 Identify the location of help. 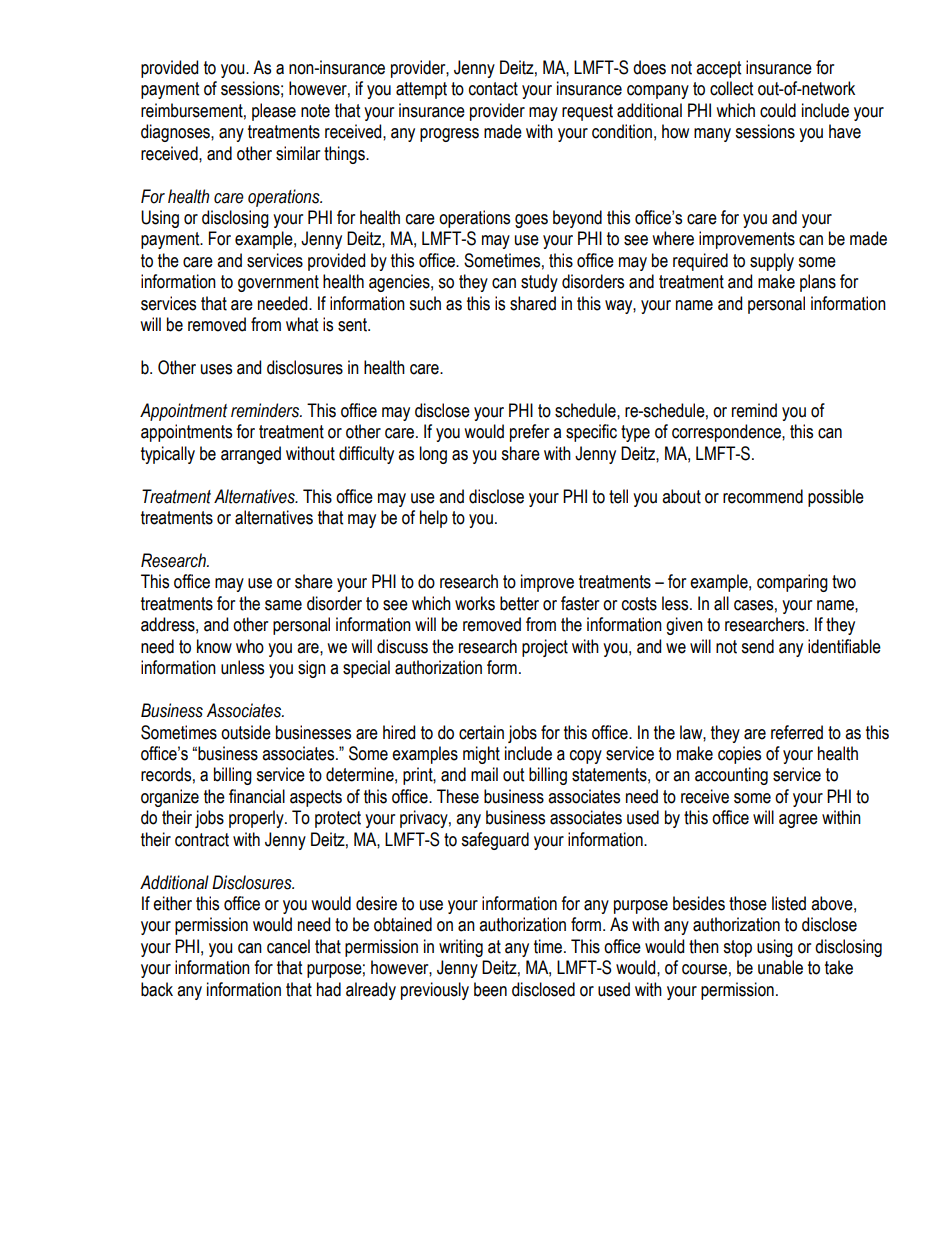
(434, 519).
